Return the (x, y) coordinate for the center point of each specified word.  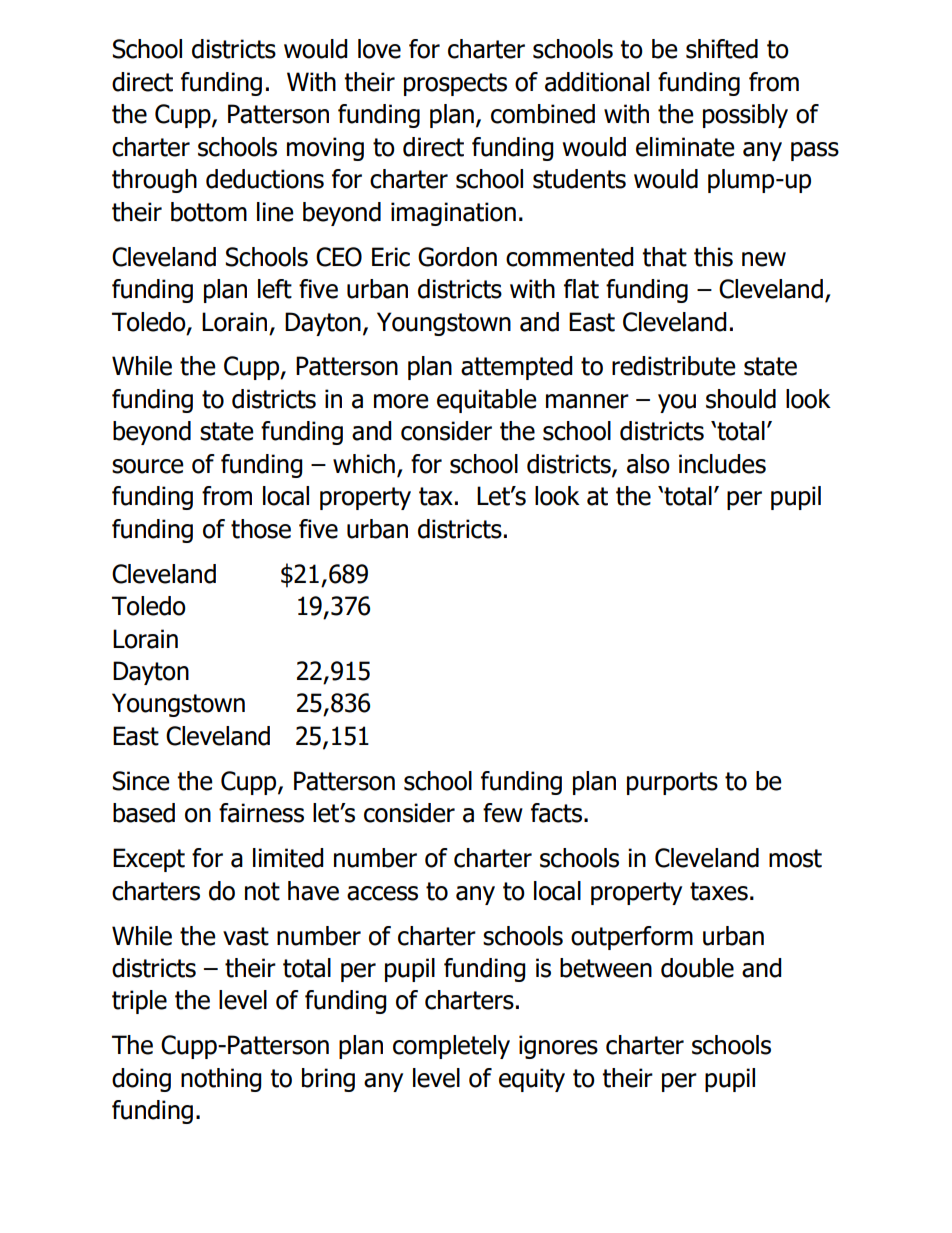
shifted (722, 49)
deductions (265, 179)
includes (722, 464)
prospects (455, 84)
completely (451, 1047)
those (261, 529)
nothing (221, 1080)
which (364, 464)
